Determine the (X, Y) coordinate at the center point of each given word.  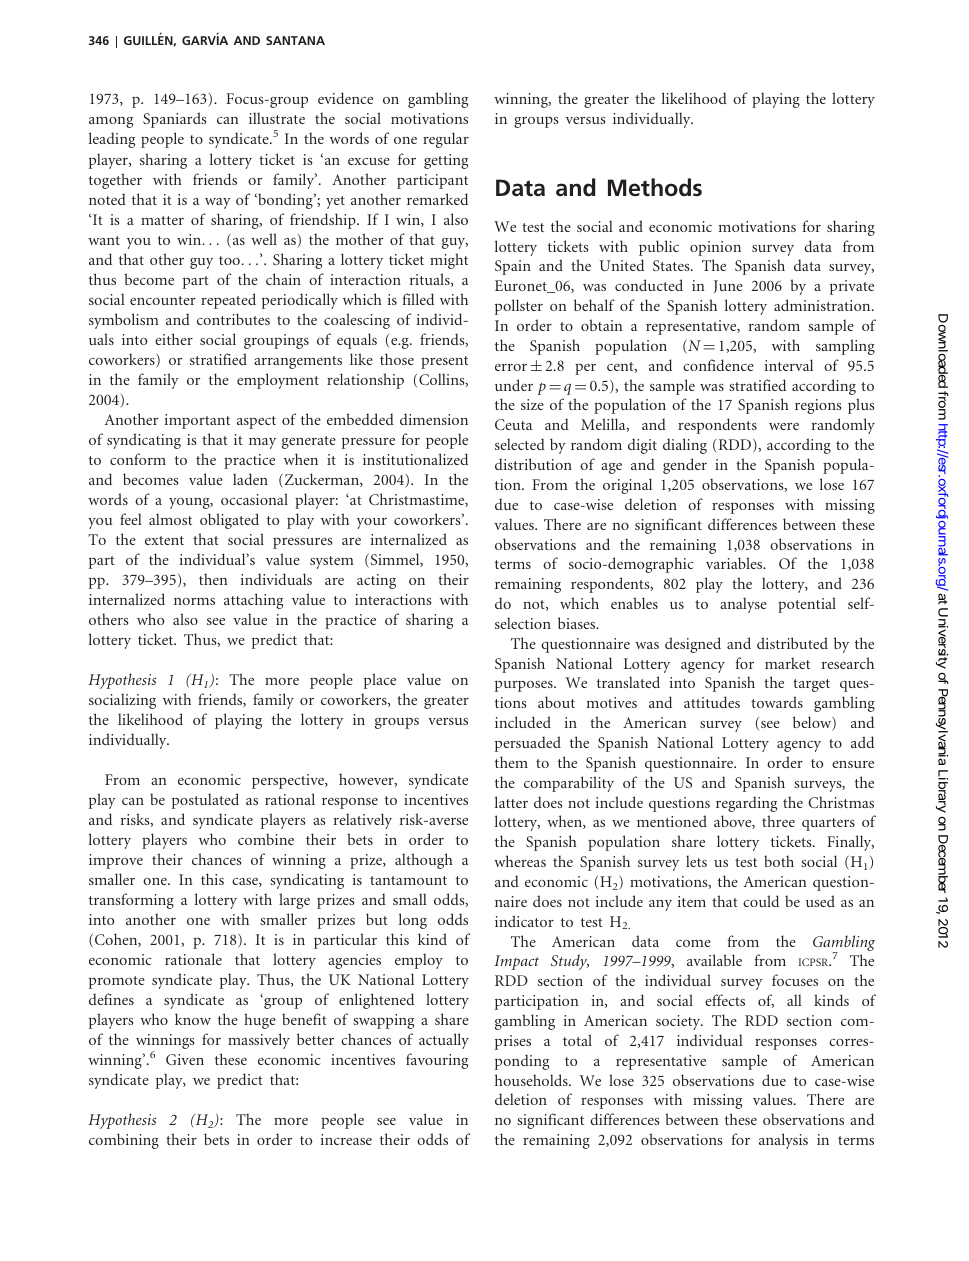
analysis (783, 1141)
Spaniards (174, 120)
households (532, 1080)
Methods (655, 187)
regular (446, 140)
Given (185, 1059)
